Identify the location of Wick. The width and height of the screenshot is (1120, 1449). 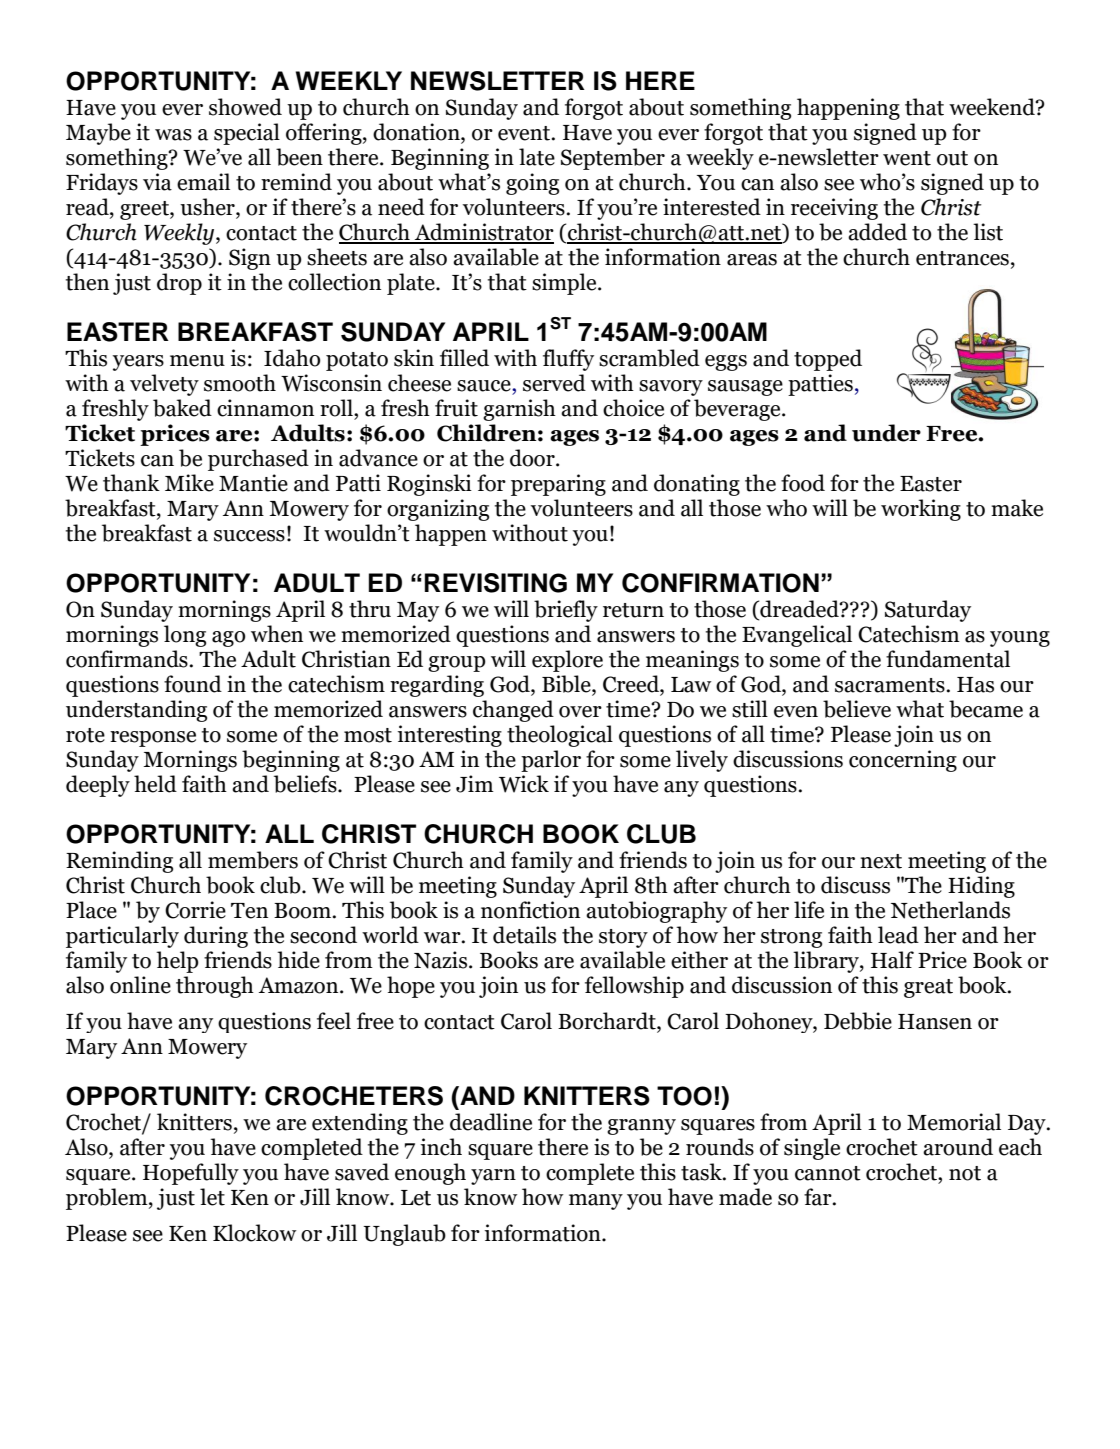
(524, 784).
